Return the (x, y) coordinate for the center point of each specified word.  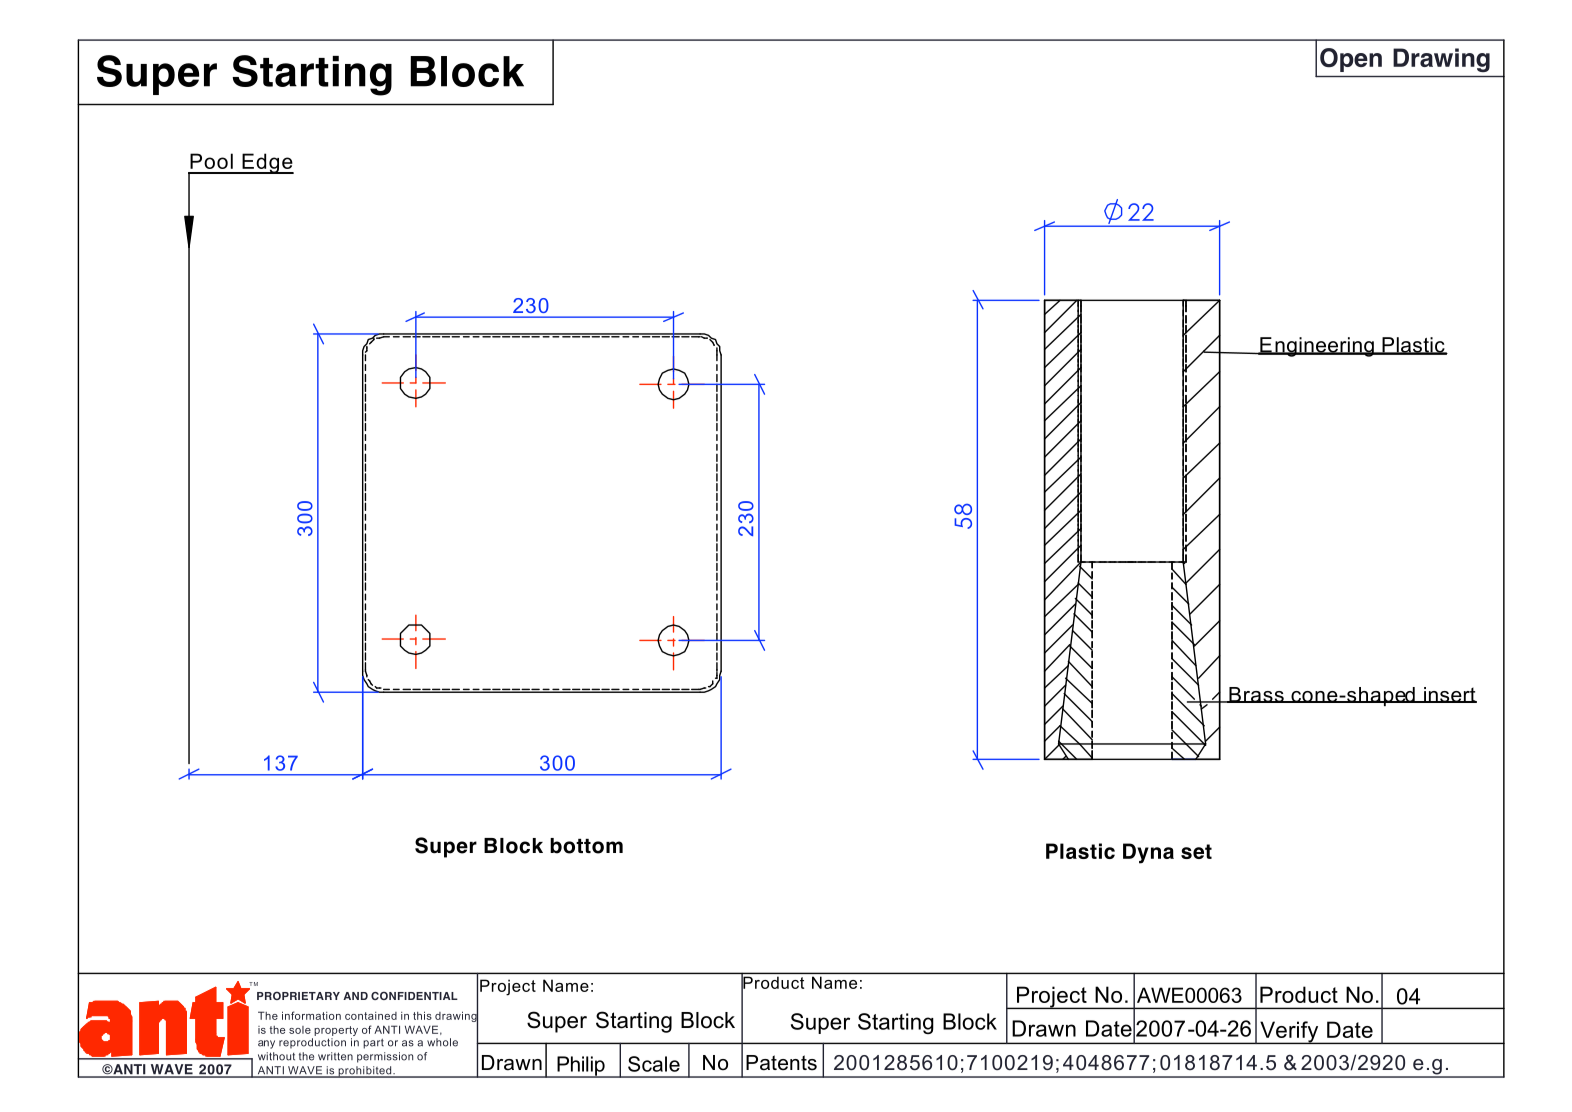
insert (1449, 695)
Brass (1256, 695)
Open (1351, 60)
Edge (267, 163)
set (1196, 851)
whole (442, 1042)
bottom (586, 846)
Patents (781, 1063)
